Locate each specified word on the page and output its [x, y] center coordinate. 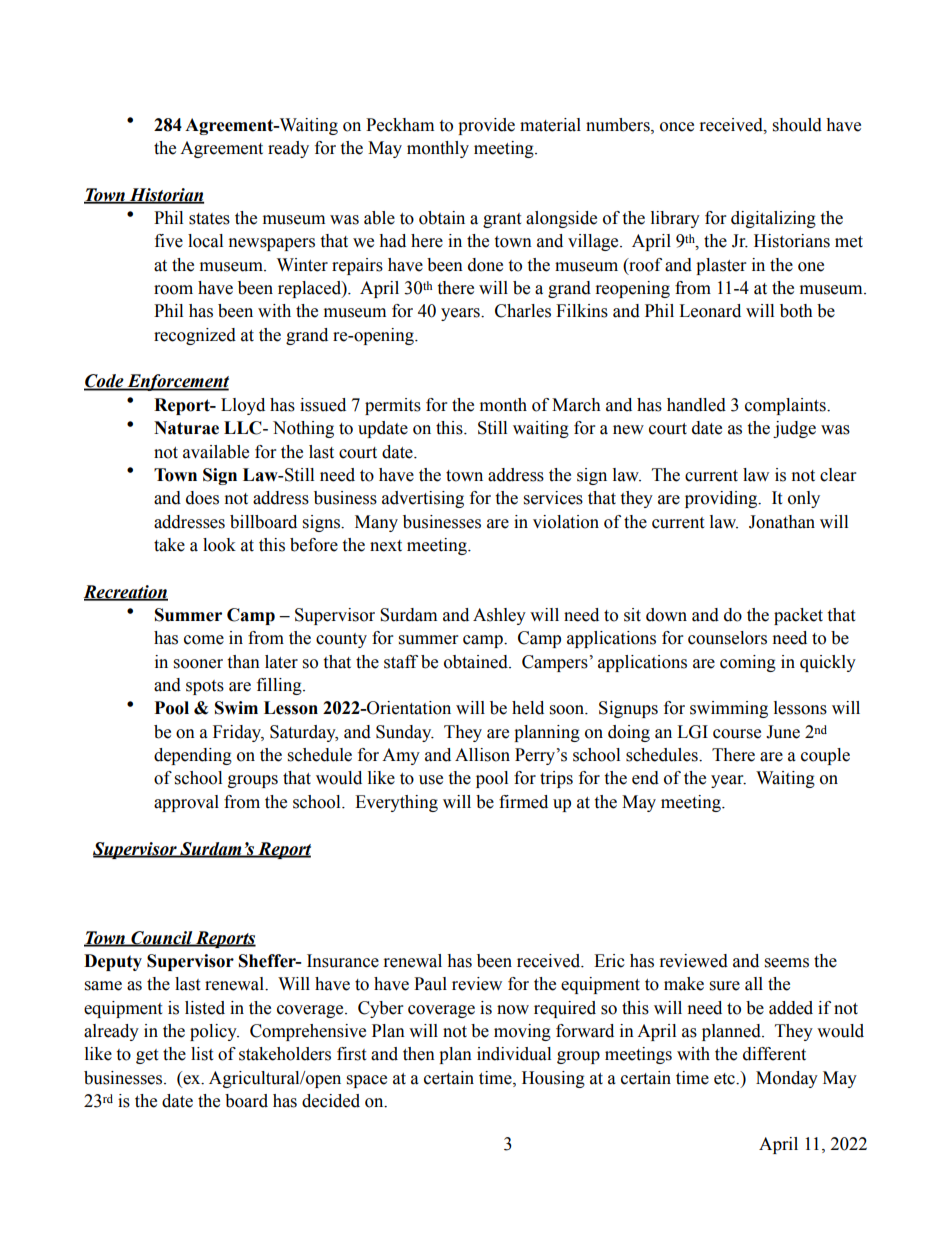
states [209, 219]
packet [798, 616]
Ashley [499, 616]
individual [514, 1054]
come [204, 640]
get [147, 1056]
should [797, 125]
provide [486, 126]
